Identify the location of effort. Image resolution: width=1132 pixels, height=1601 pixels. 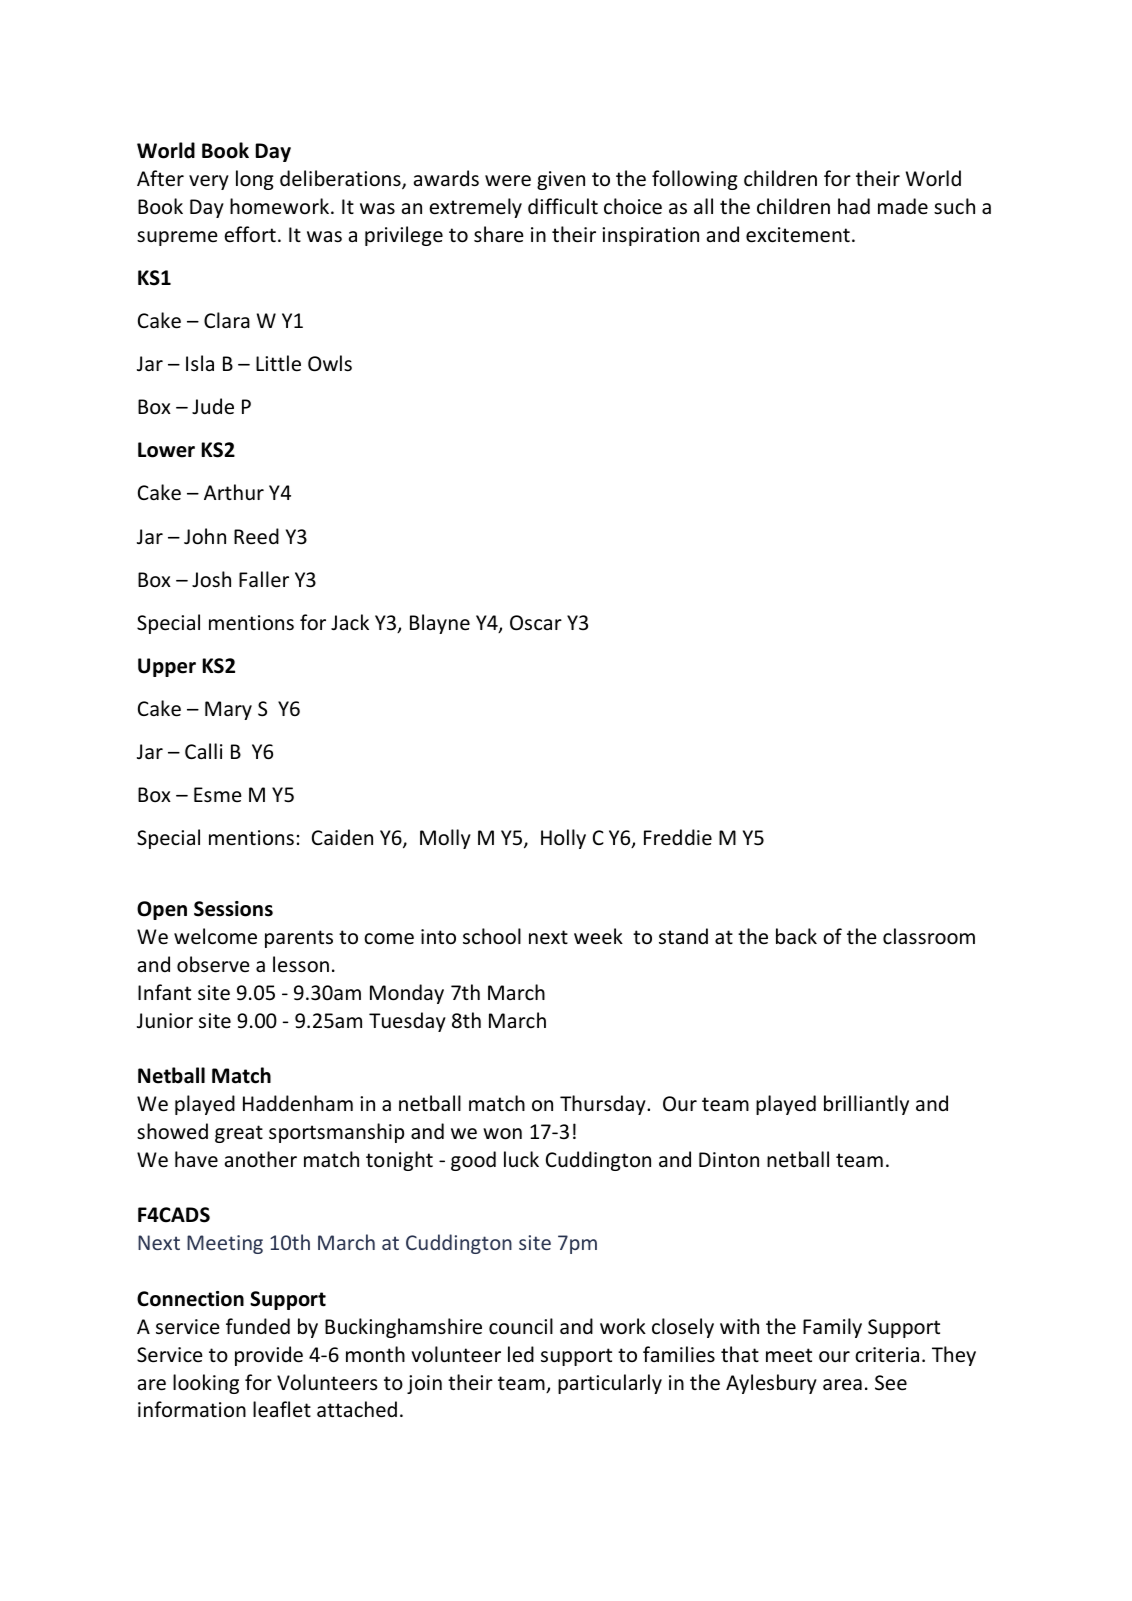
(250, 234).
